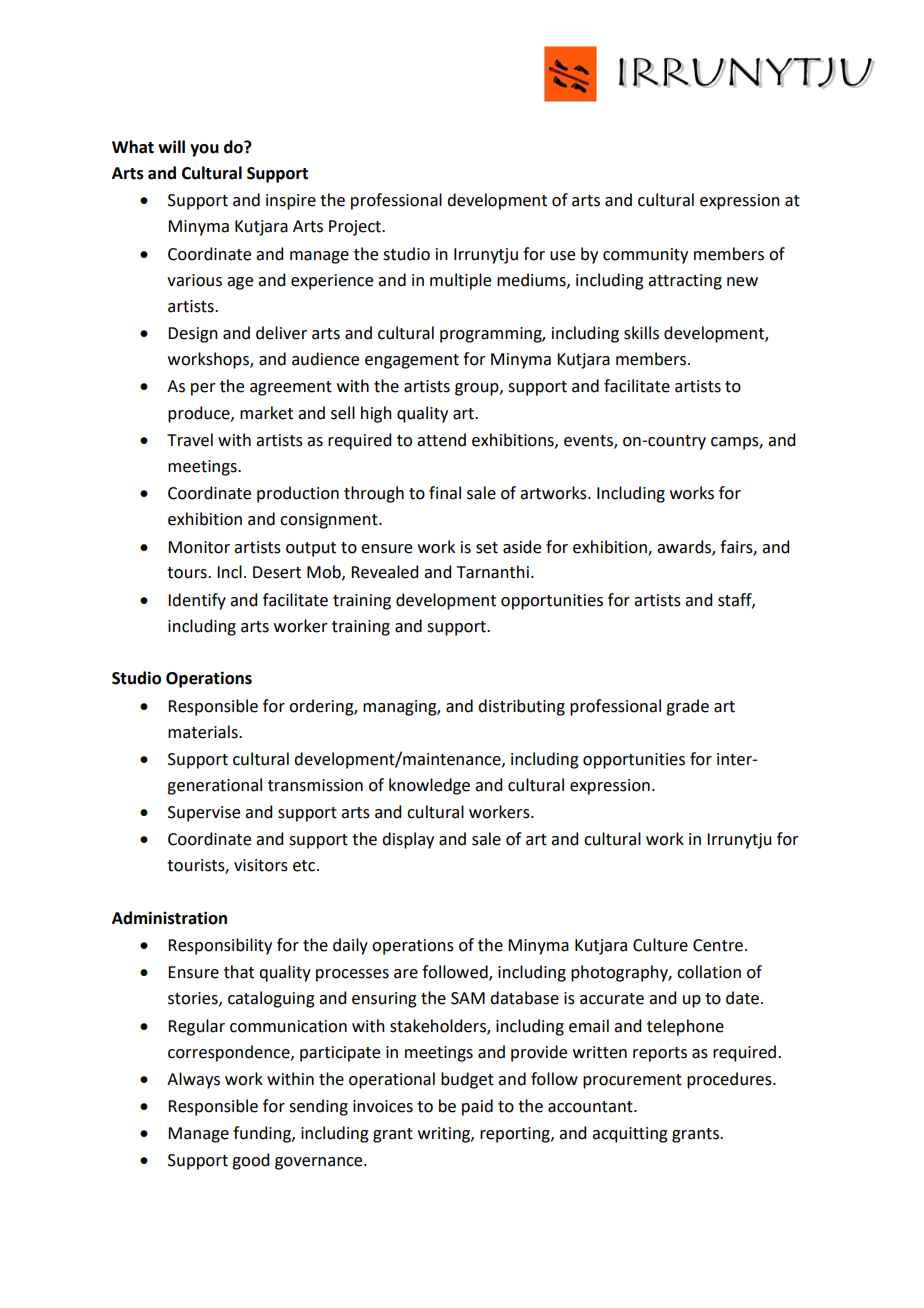 This document has width=924, height=1308. Describe the element at coordinates (687, 707) in the document. I see `grade` at that location.
